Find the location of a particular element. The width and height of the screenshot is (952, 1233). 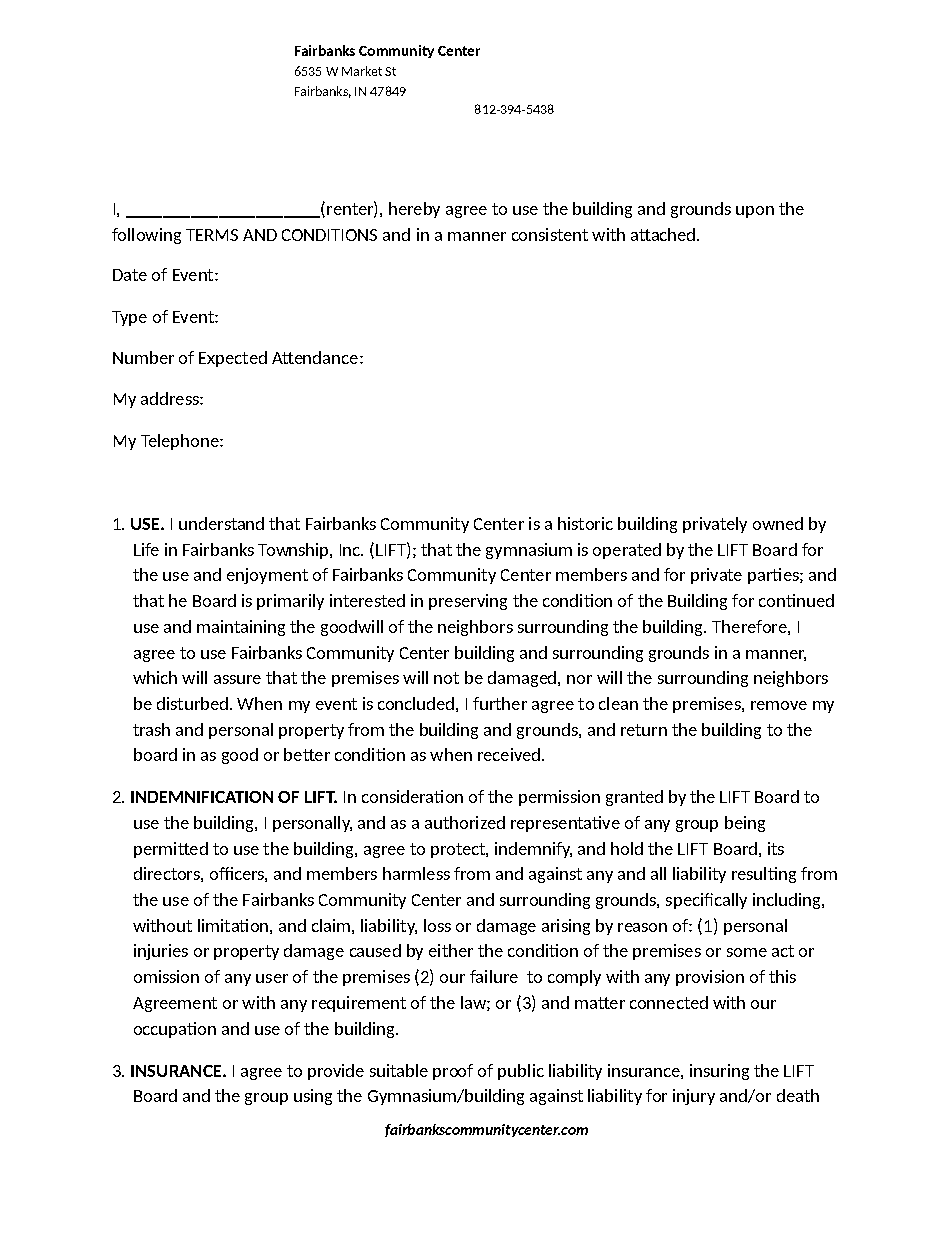

Attendance is located at coordinates (315, 357).
